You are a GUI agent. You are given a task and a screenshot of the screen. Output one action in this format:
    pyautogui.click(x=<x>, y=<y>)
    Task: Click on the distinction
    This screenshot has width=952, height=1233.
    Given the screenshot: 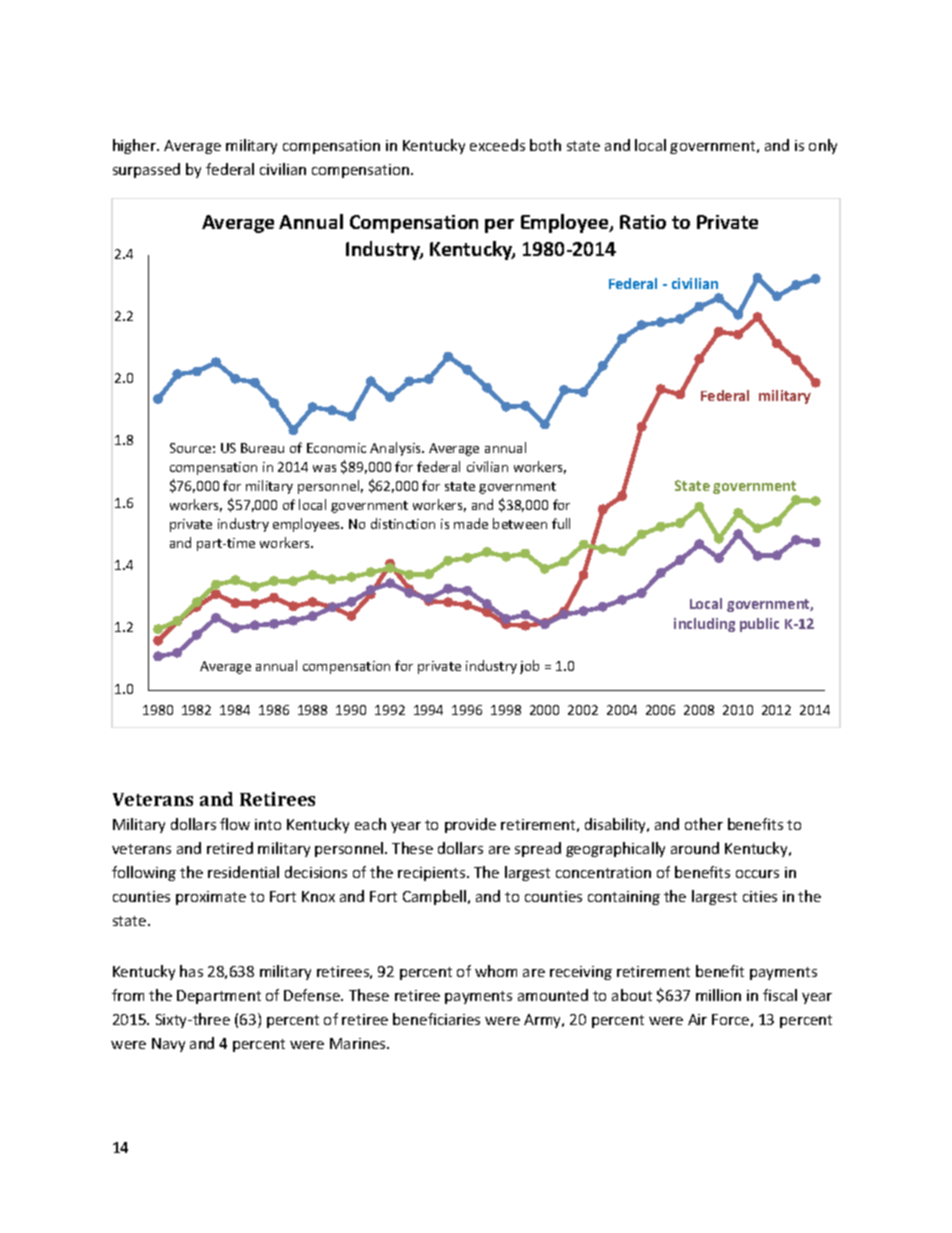 What is the action you would take?
    pyautogui.click(x=403, y=523)
